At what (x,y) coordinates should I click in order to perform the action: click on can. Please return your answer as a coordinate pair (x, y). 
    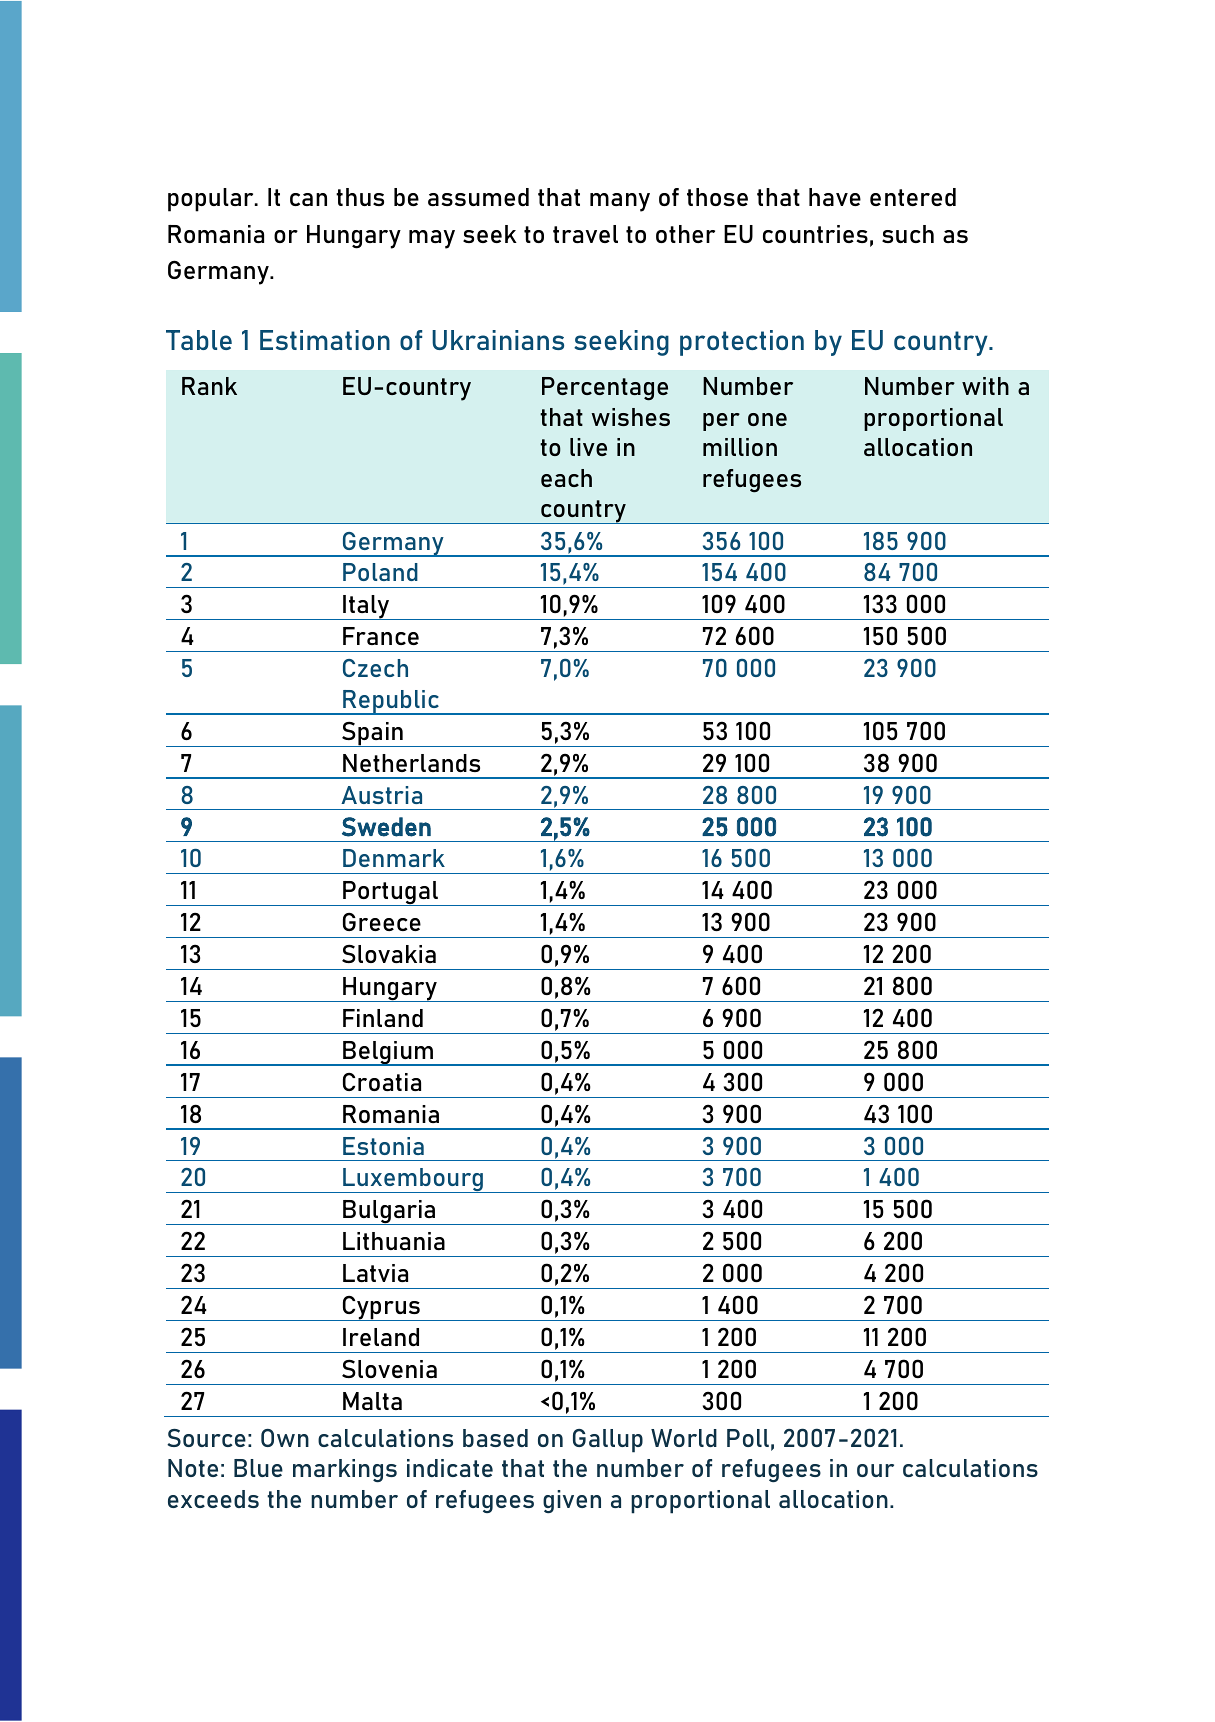
    Looking at the image, I should click on (308, 199).
